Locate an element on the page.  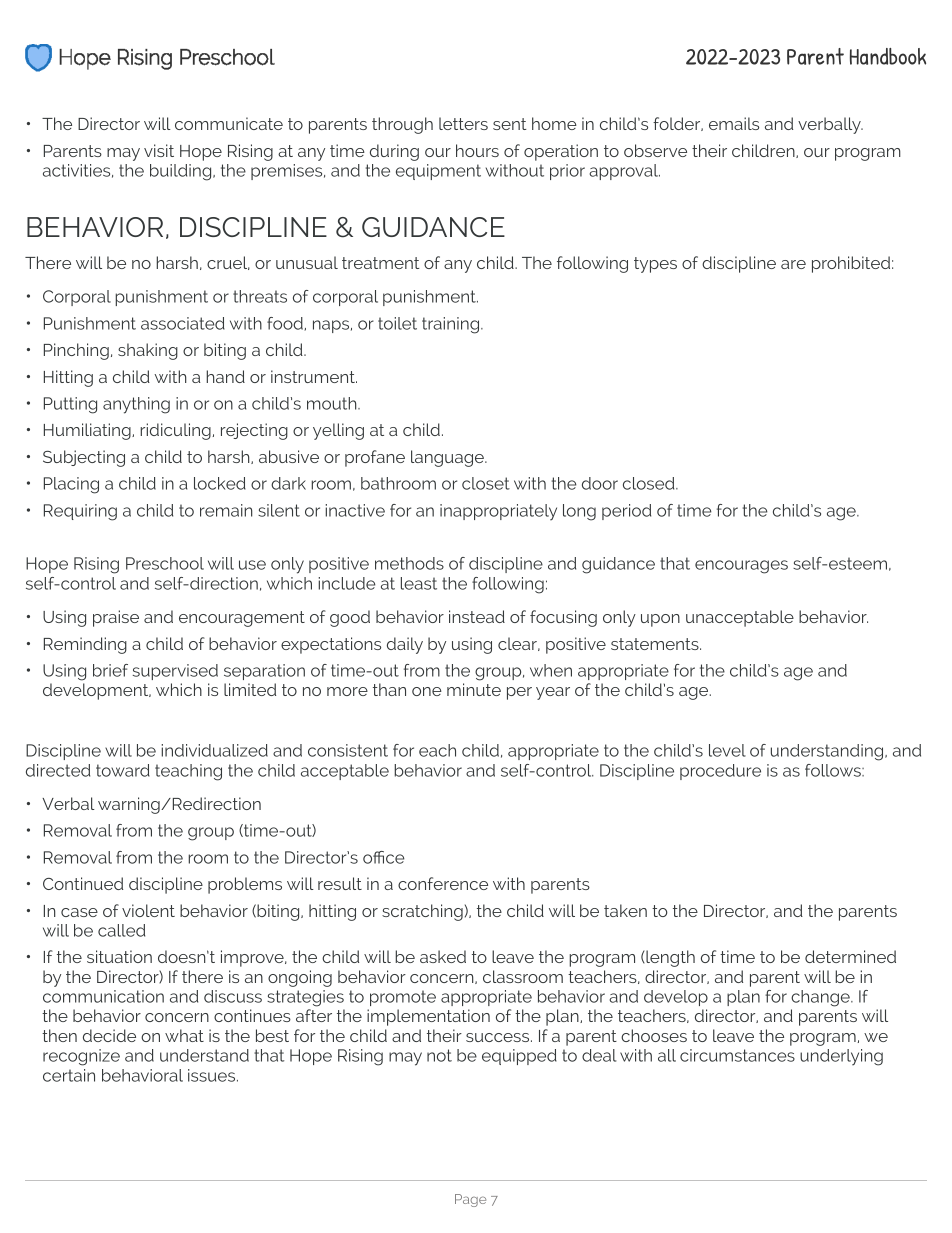
training is located at coordinates (452, 325).
